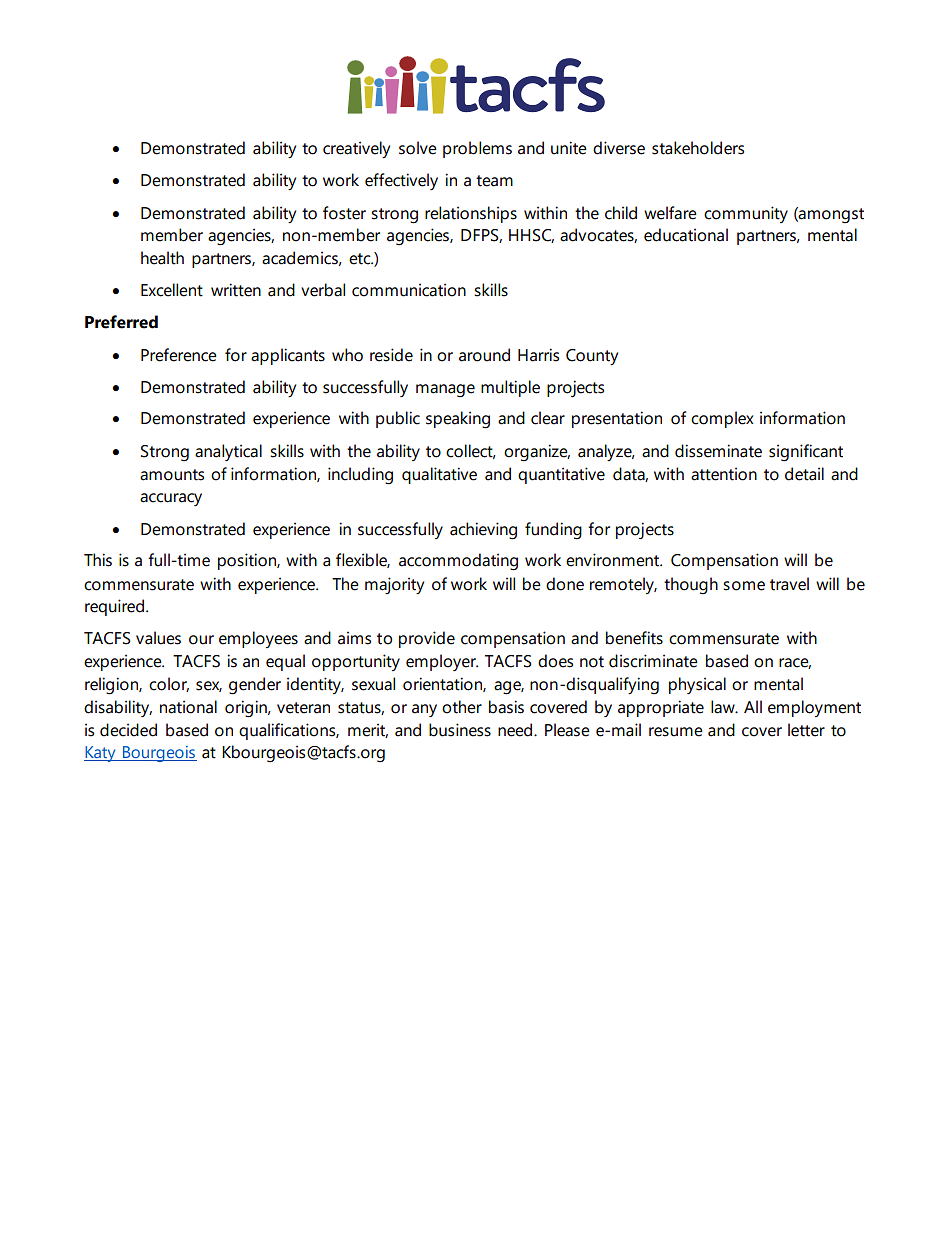 The width and height of the screenshot is (952, 1233). I want to click on required, so click(114, 607).
